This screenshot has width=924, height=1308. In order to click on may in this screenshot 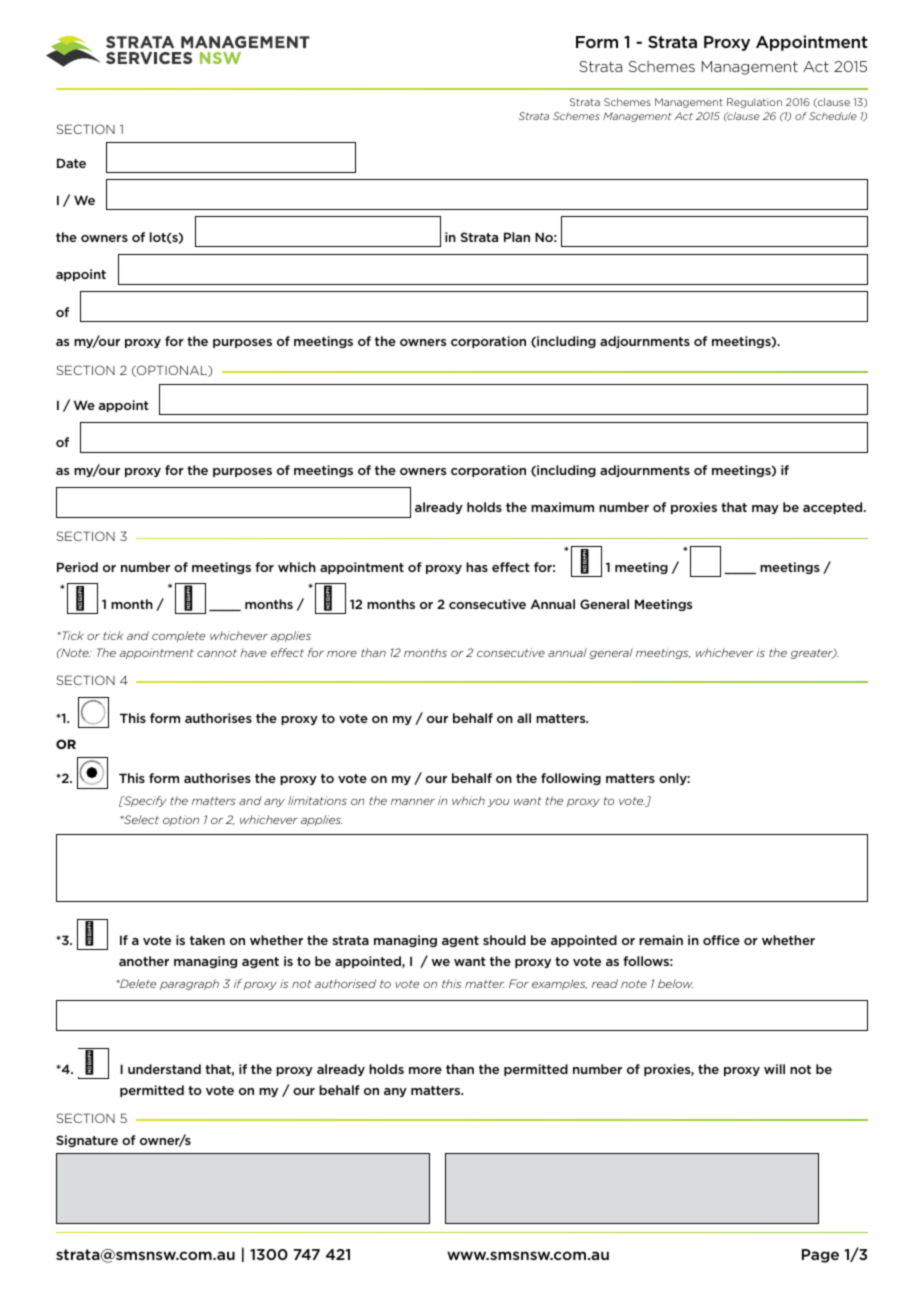, I will do `click(765, 509)`.
